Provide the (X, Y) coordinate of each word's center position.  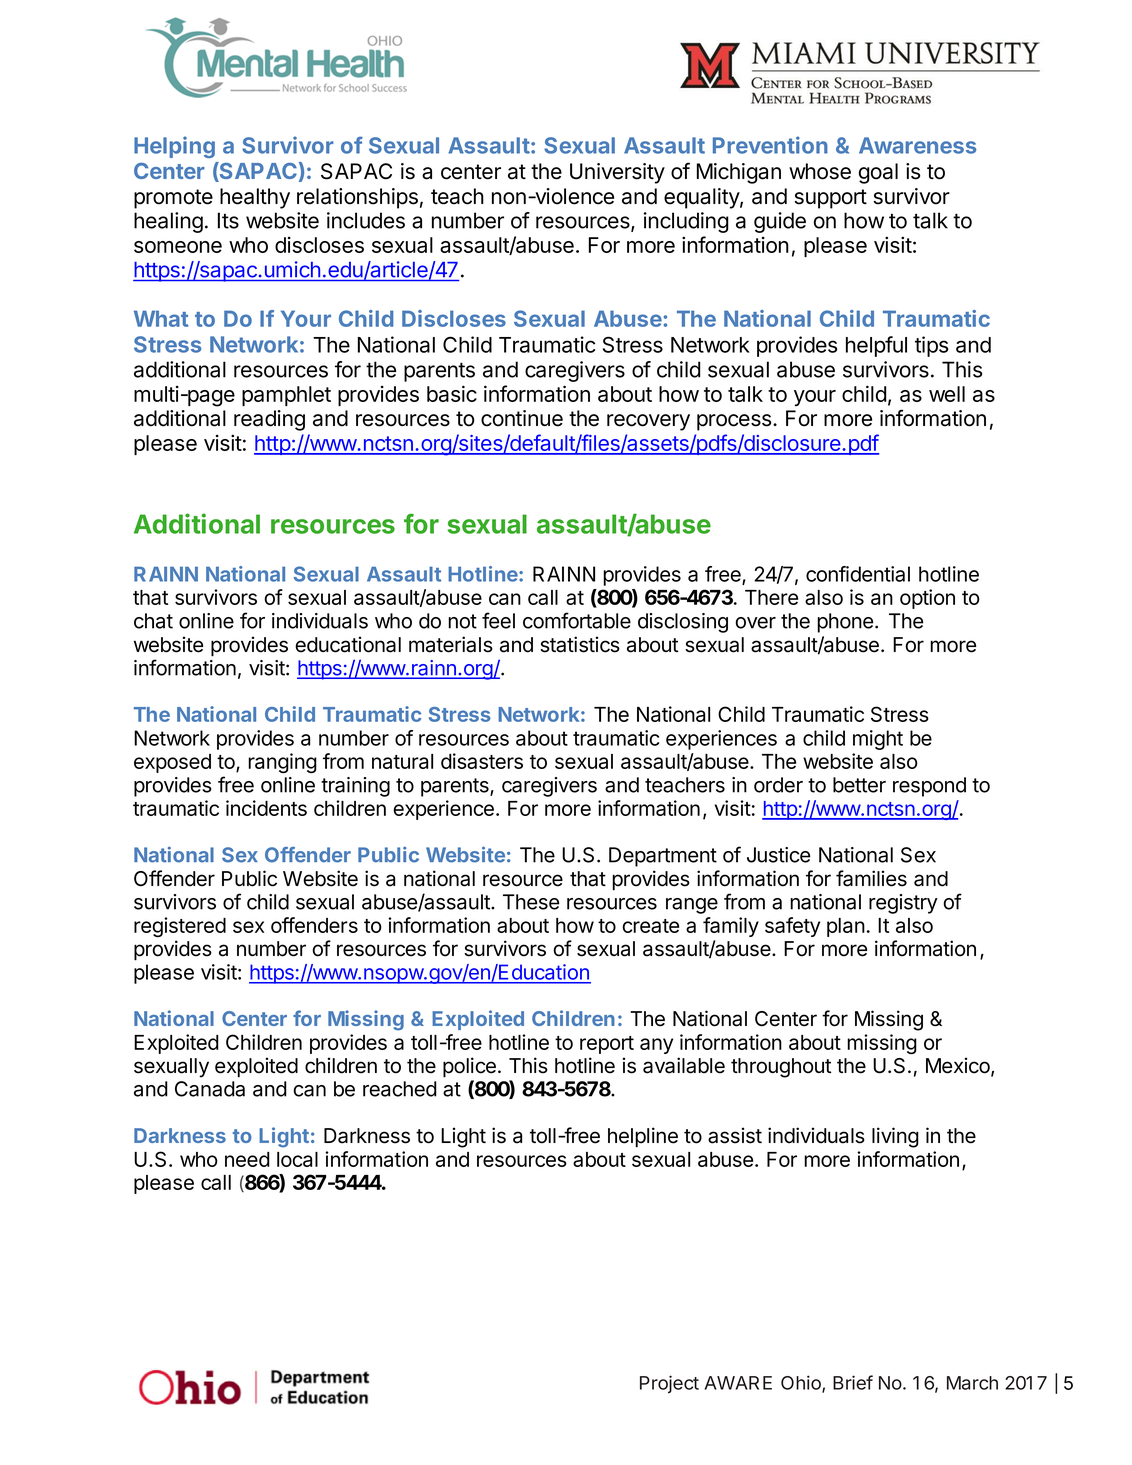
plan (846, 927)
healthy (255, 198)
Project (669, 1384)
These (531, 902)
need (247, 1159)
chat (153, 621)
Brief (853, 1382)
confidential (858, 574)
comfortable (577, 620)
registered (180, 927)
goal (878, 173)
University (617, 173)
